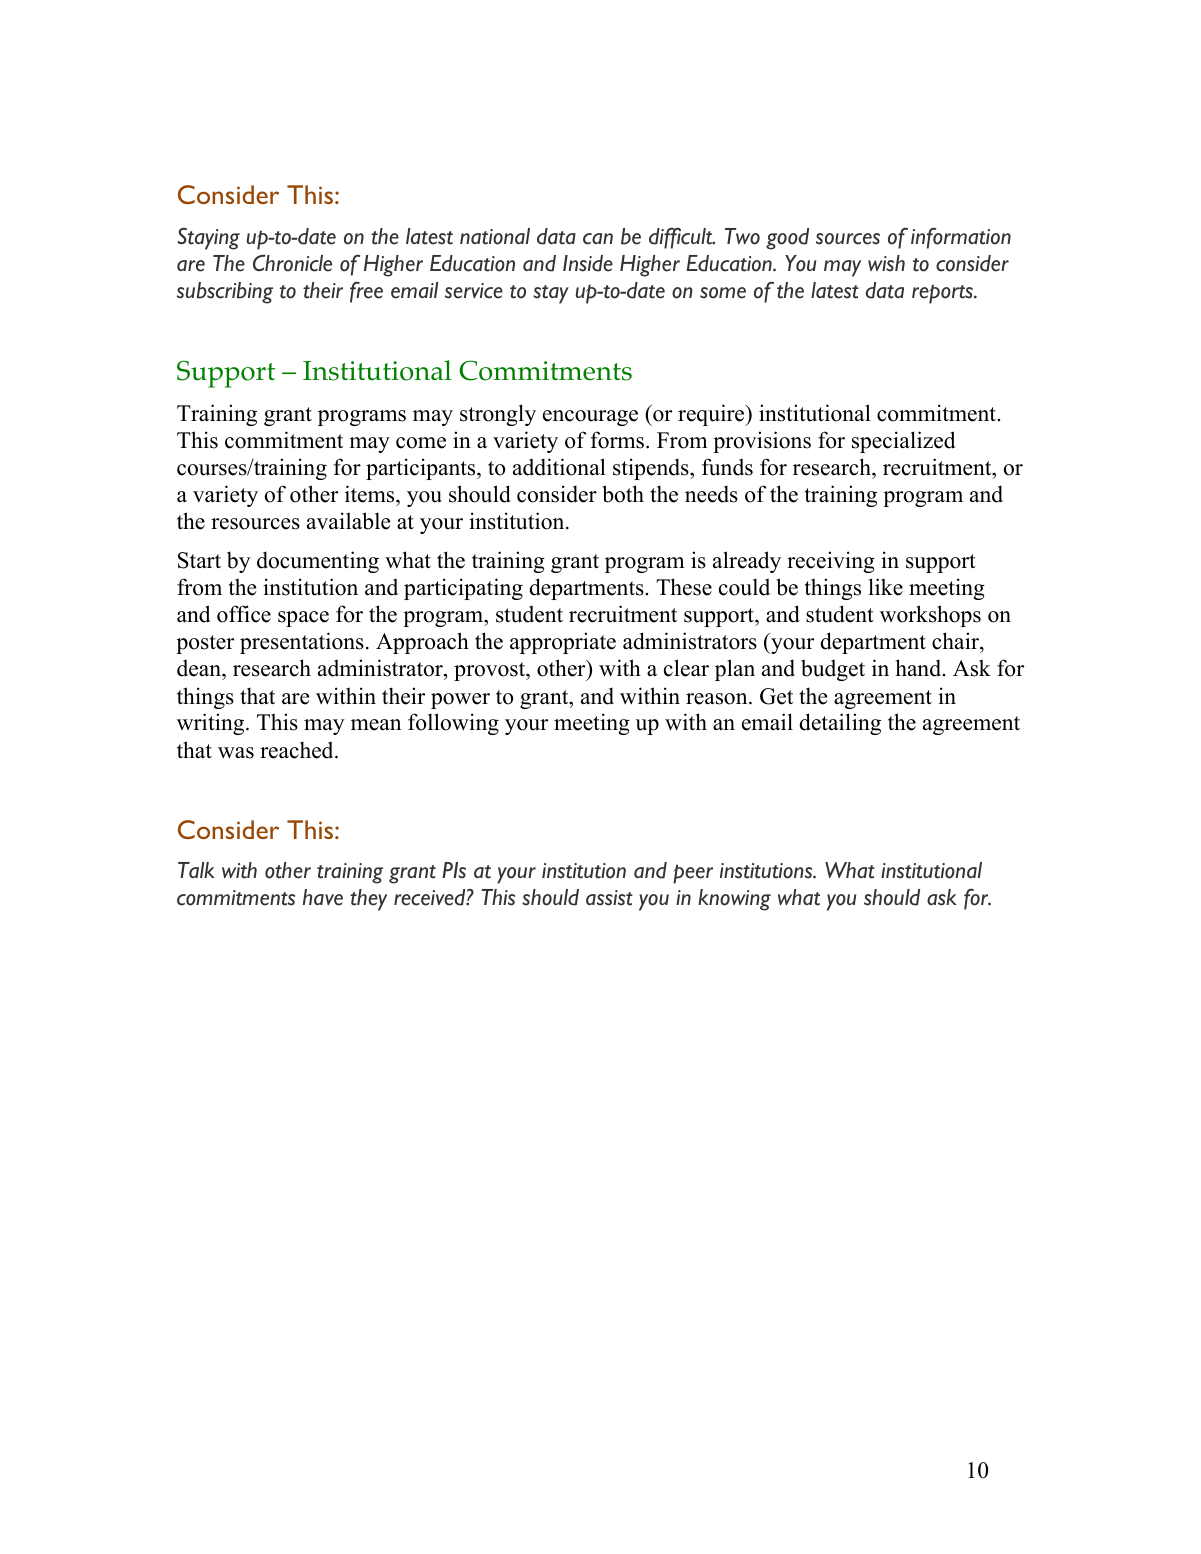  Describe the element at coordinates (318, 562) in the page. I see `documenting` at that location.
